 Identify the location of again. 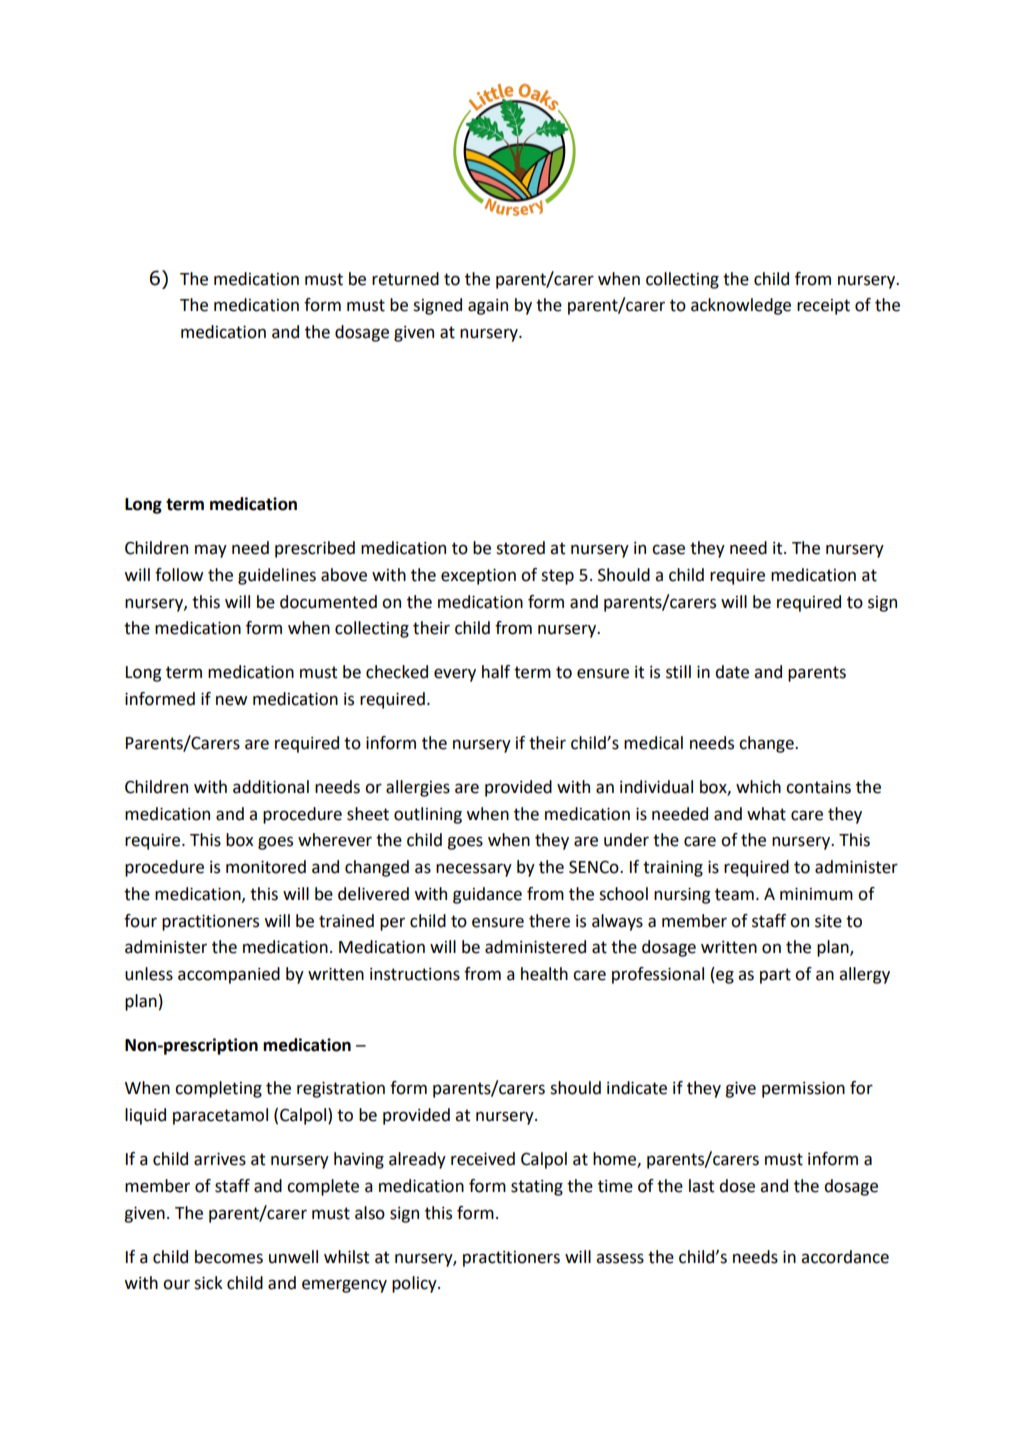
(488, 307).
